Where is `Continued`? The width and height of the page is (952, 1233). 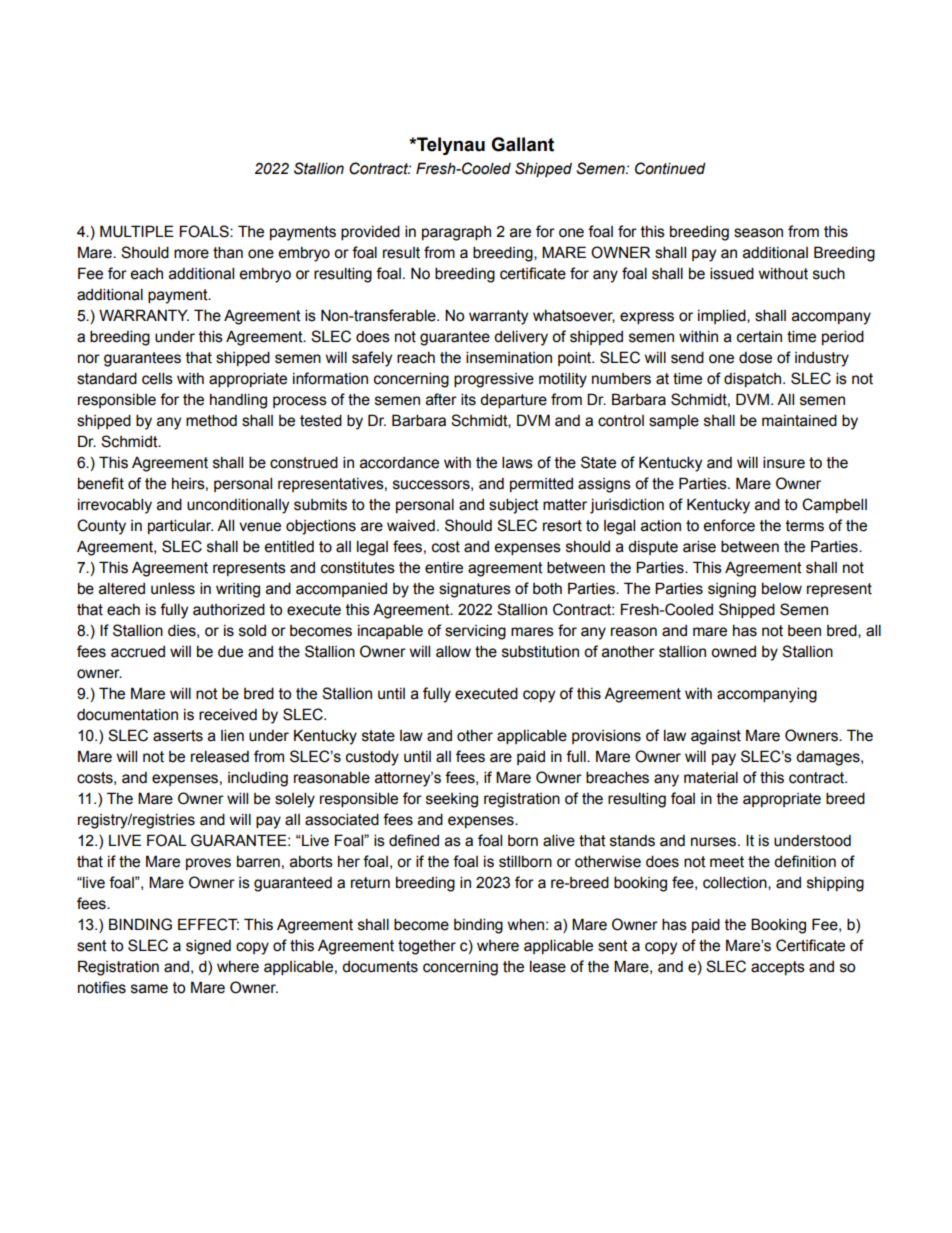
Continued is located at coordinates (670, 168).
